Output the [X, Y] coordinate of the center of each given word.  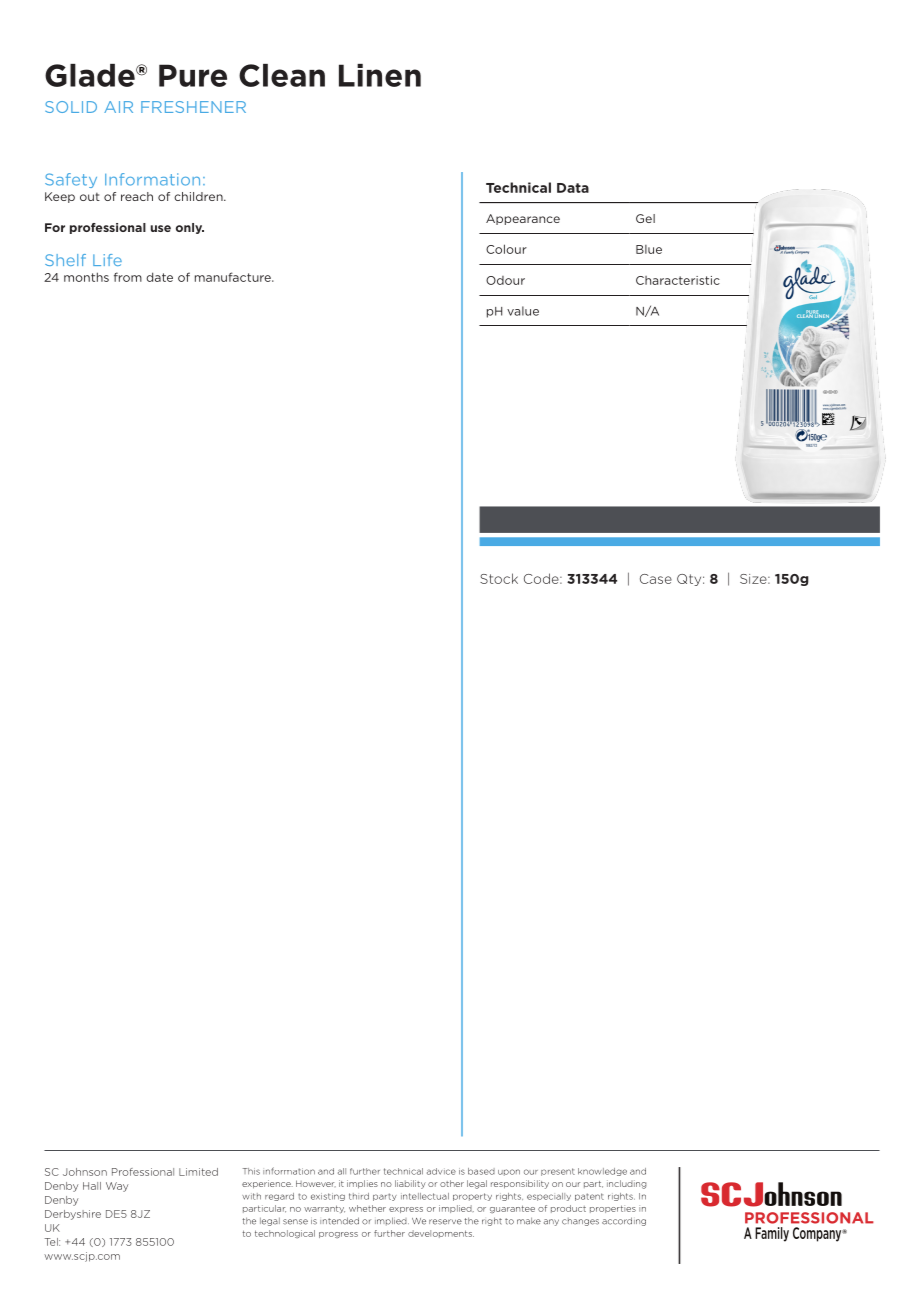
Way [117, 1187]
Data [573, 188]
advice [441, 1171]
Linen [380, 75]
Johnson [85, 1172]
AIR [118, 107]
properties [613, 1209]
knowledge [602, 1172]
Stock [499, 578]
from [128, 277]
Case [656, 579]
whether [367, 1208]
